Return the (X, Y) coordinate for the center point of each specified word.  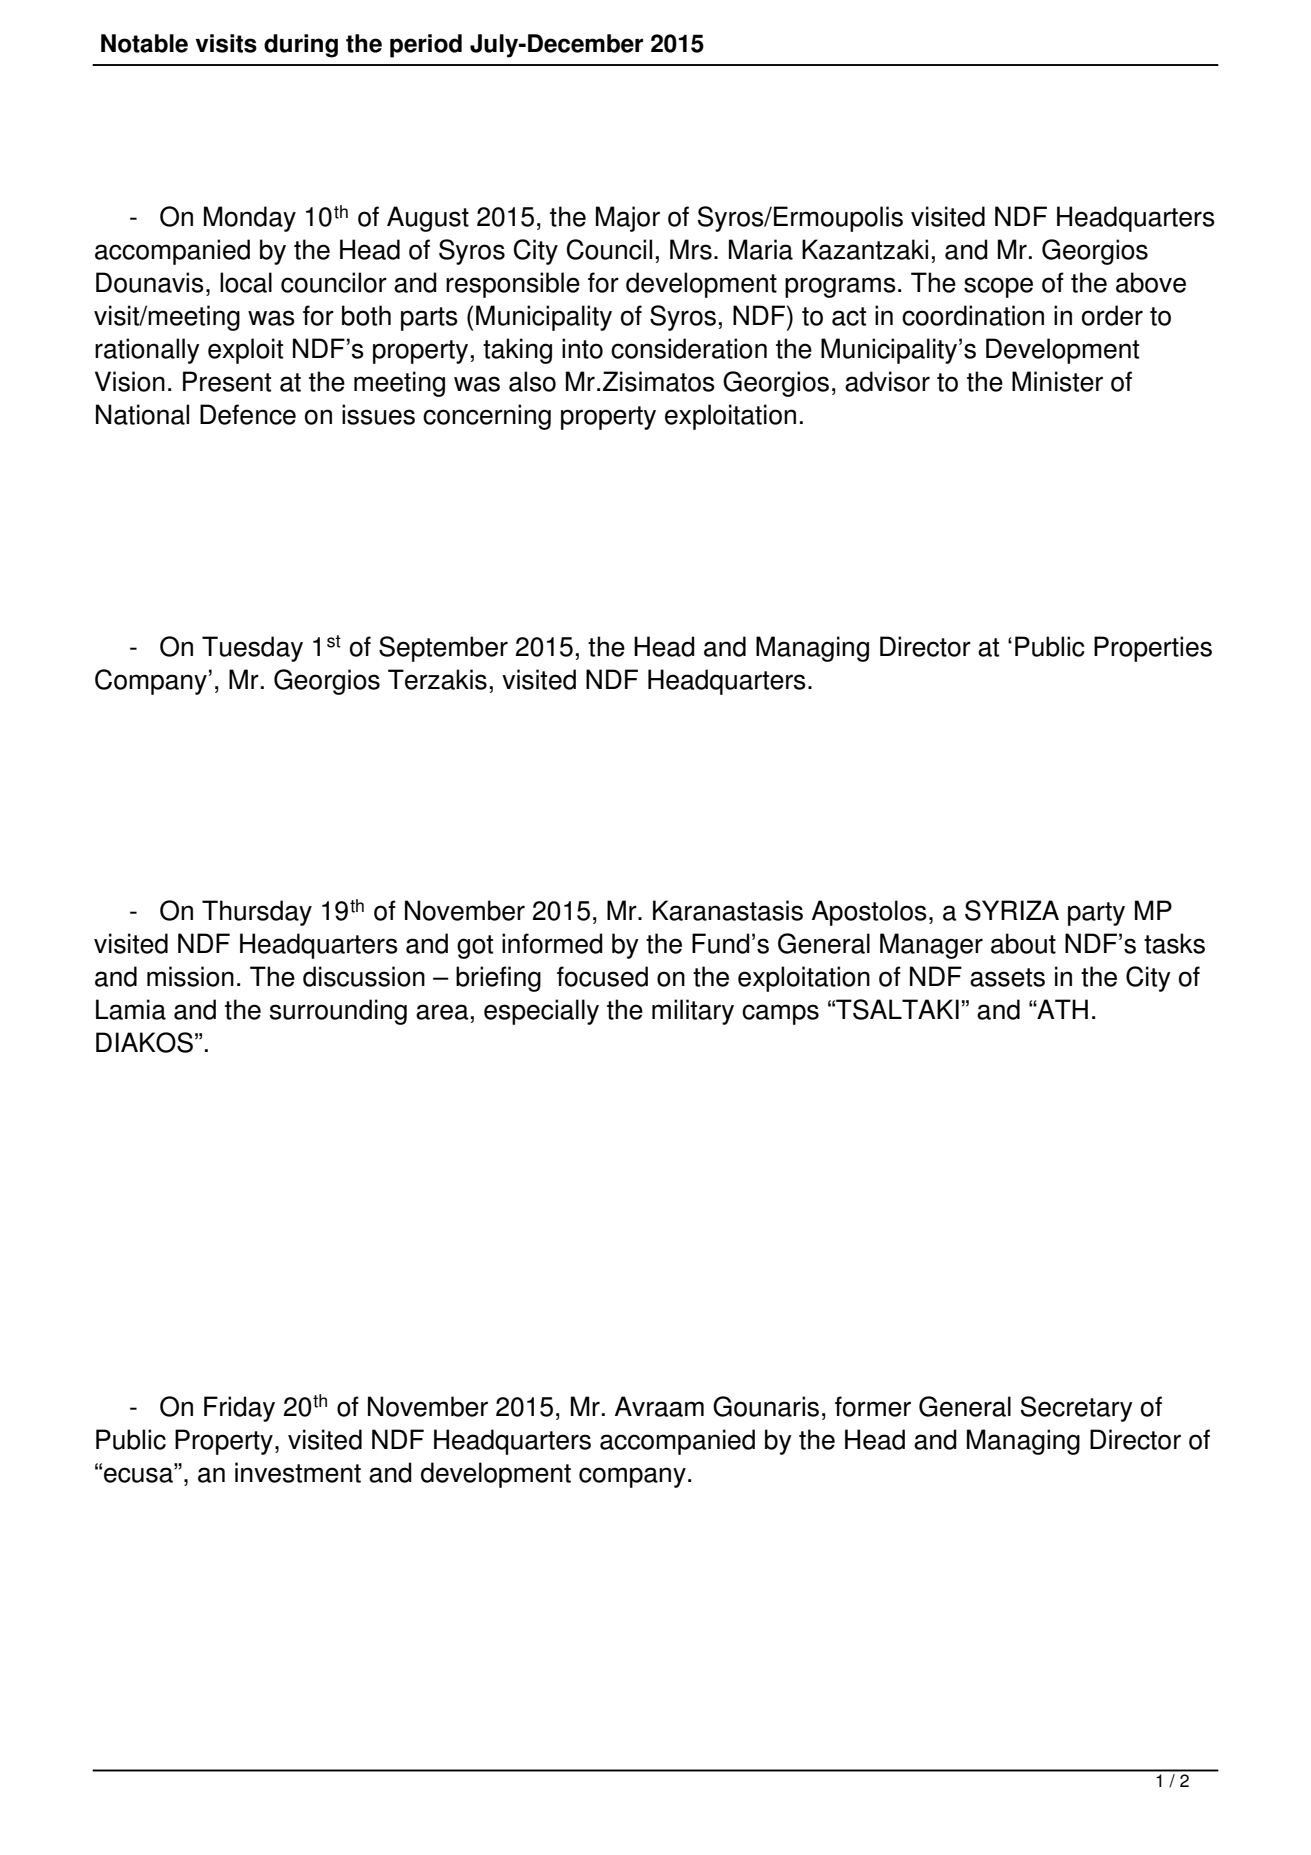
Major (628, 219)
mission (190, 976)
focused (602, 976)
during (301, 46)
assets (1007, 977)
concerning (487, 417)
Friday (239, 1409)
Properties (1153, 649)
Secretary (1077, 1409)
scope (998, 287)
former (873, 1406)
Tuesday (252, 649)
